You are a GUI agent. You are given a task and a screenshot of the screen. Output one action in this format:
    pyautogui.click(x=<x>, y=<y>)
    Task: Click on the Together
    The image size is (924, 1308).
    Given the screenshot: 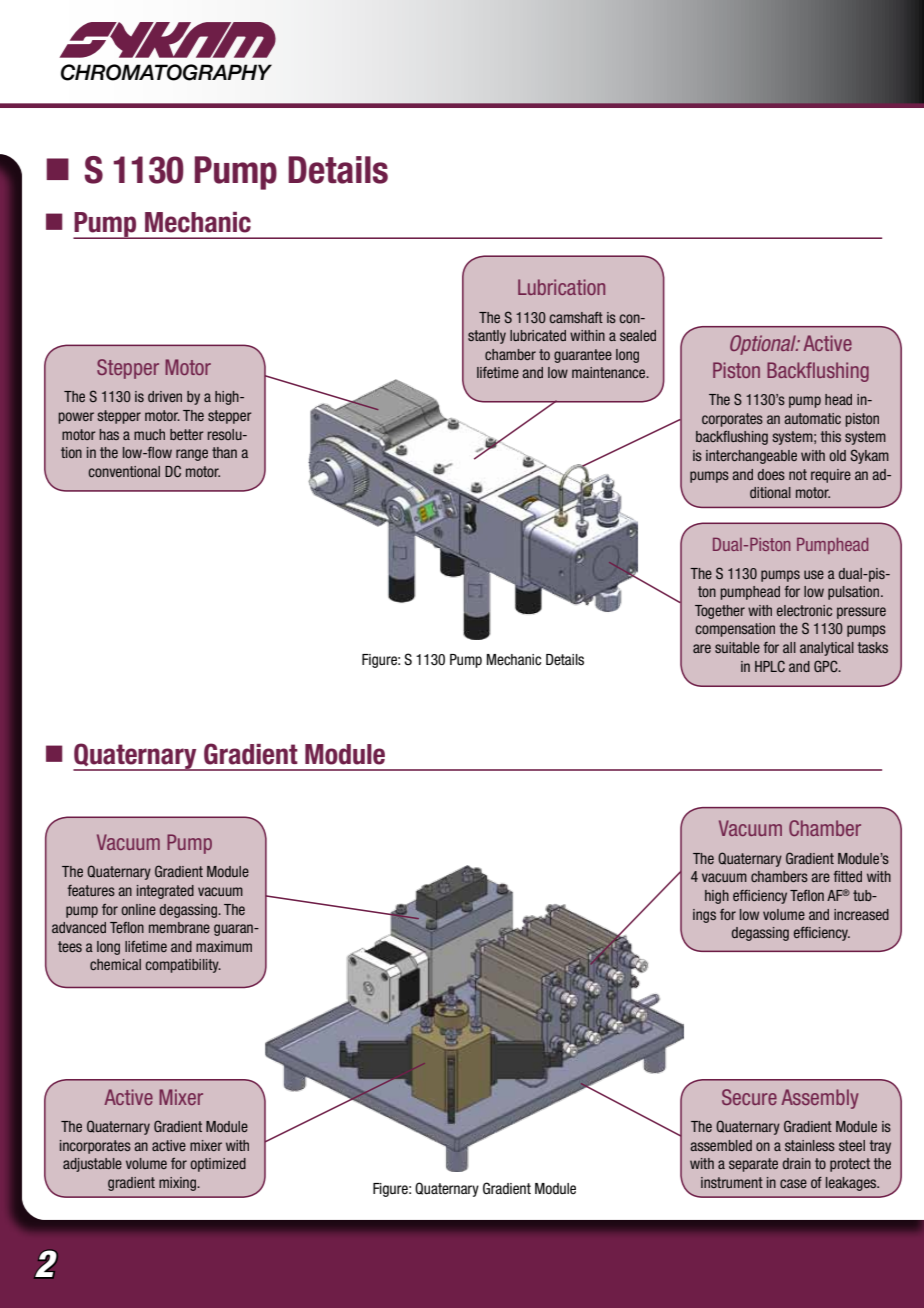 What is the action you would take?
    pyautogui.click(x=720, y=612)
